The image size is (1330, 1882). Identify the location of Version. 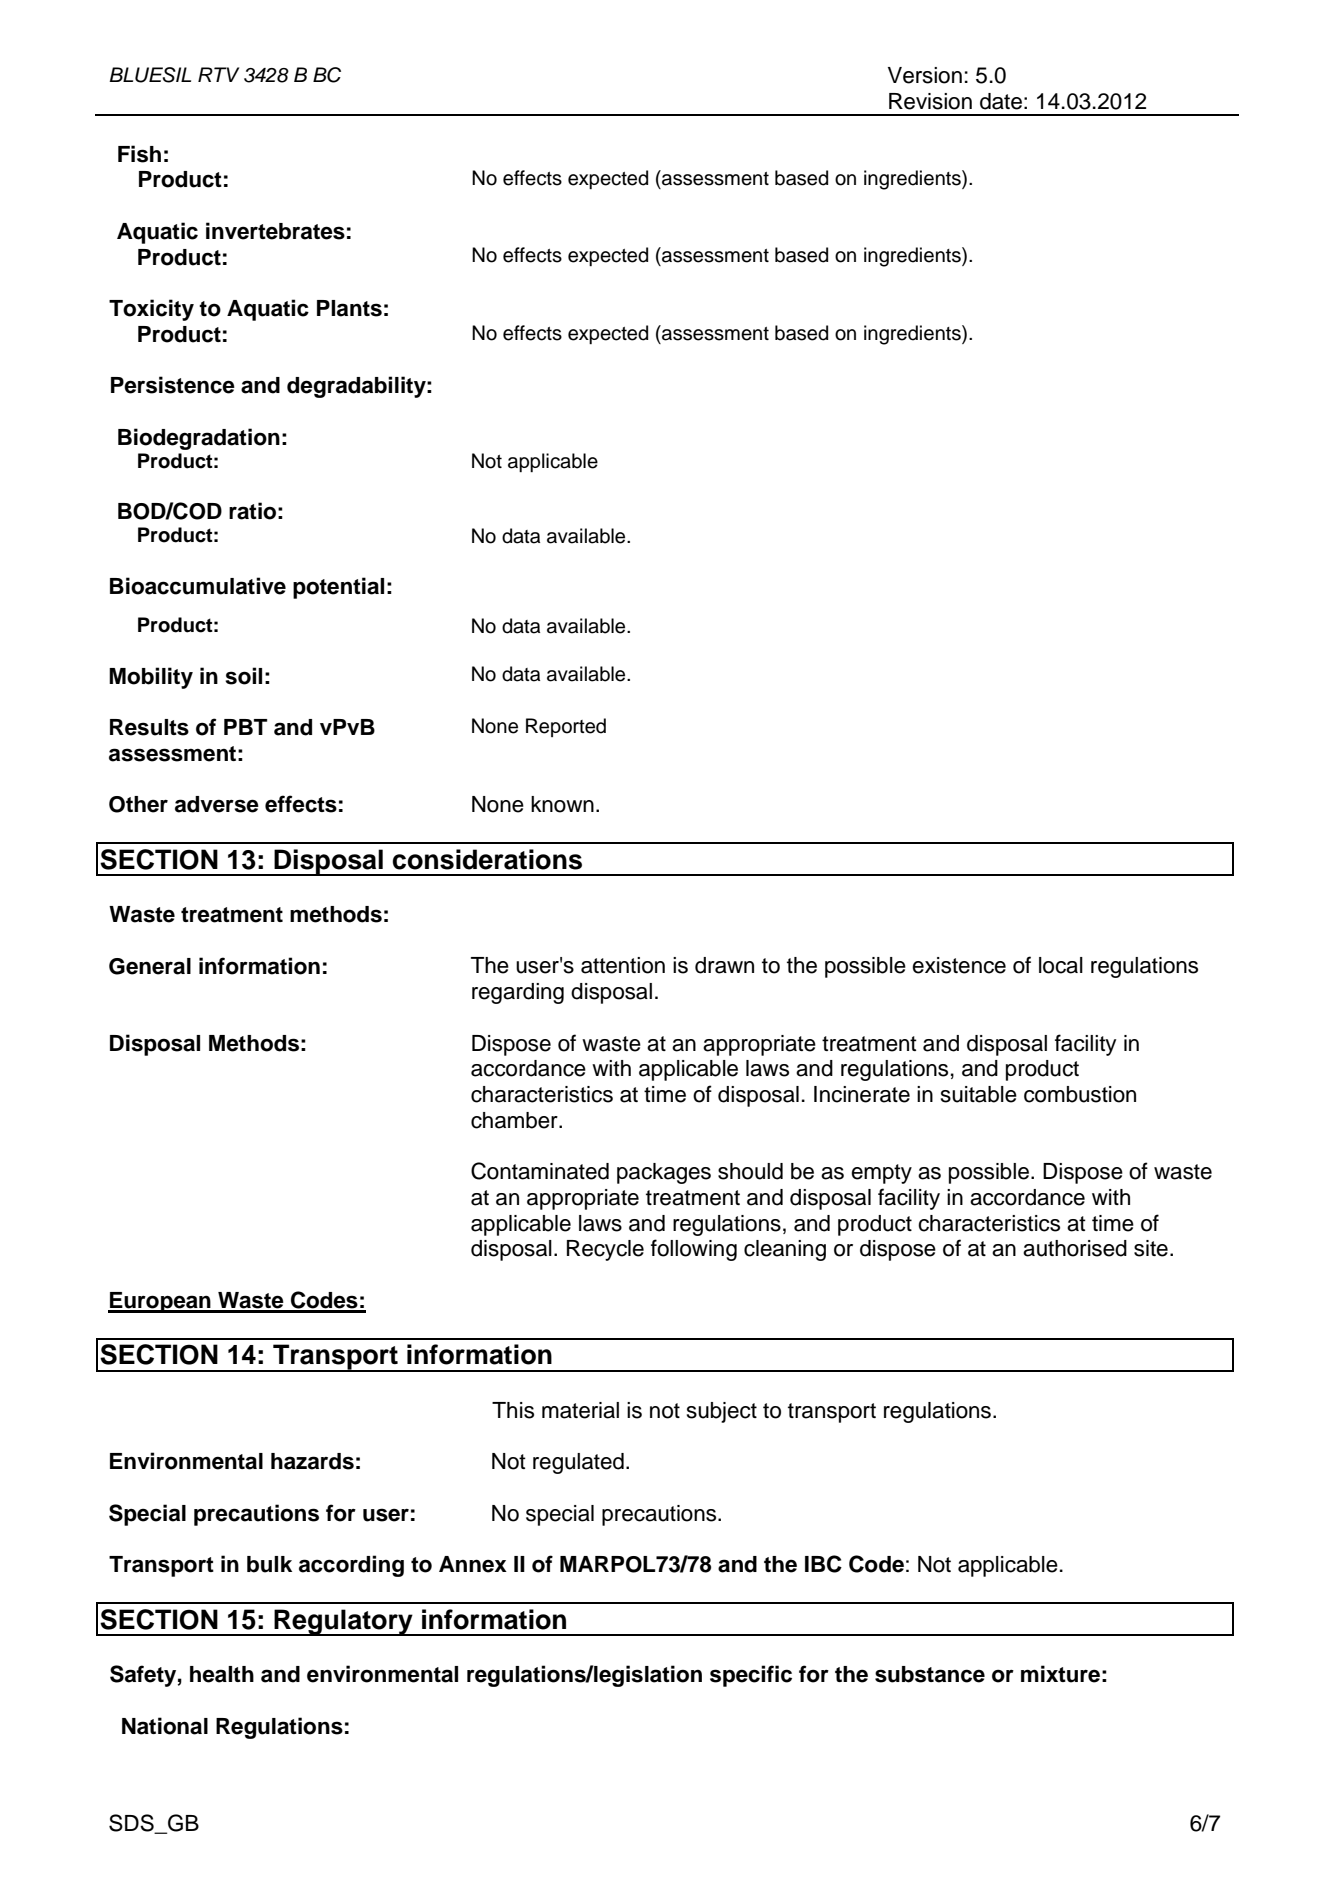
(925, 75).
